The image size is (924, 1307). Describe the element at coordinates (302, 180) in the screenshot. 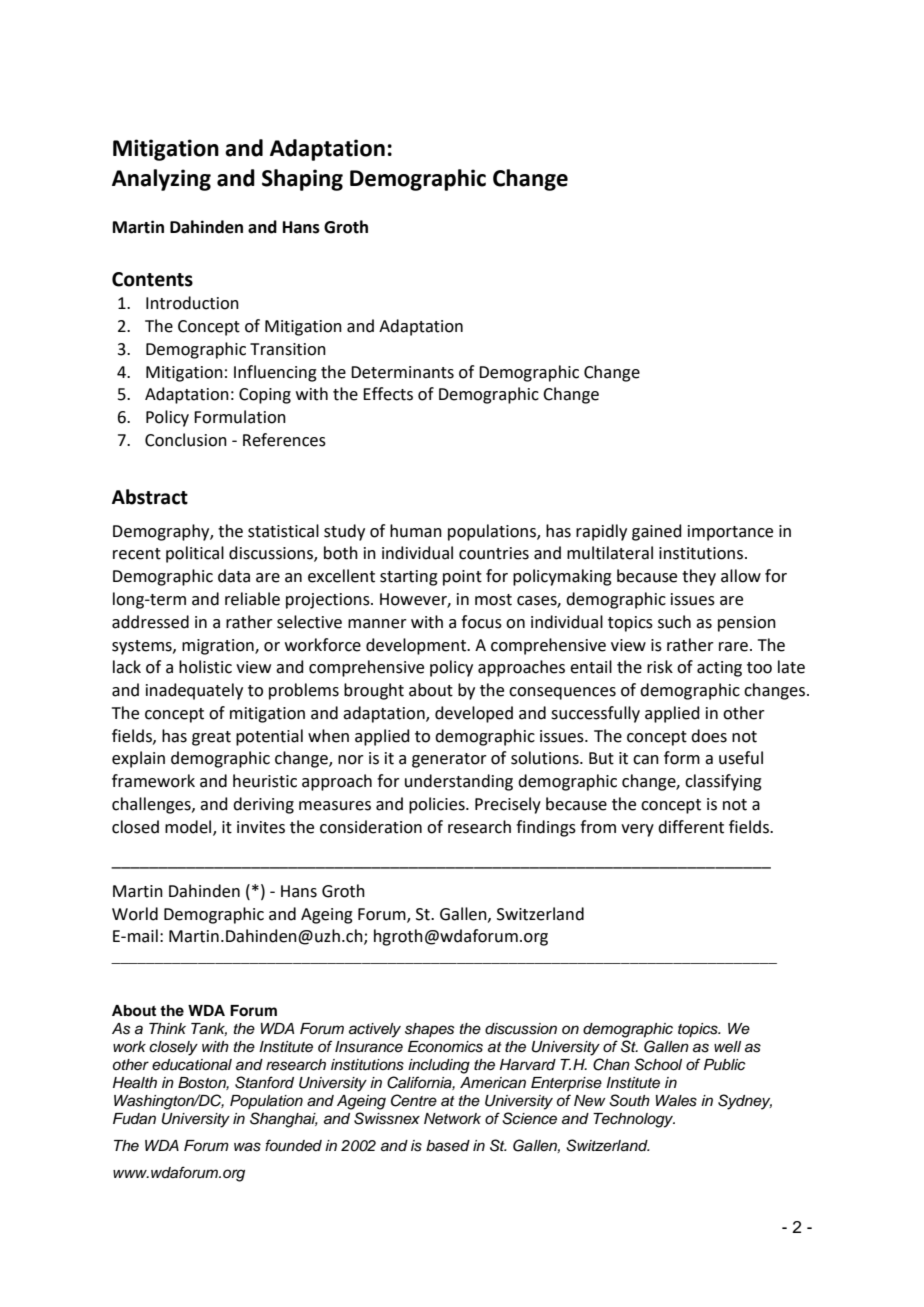

I see `Shaping` at that location.
